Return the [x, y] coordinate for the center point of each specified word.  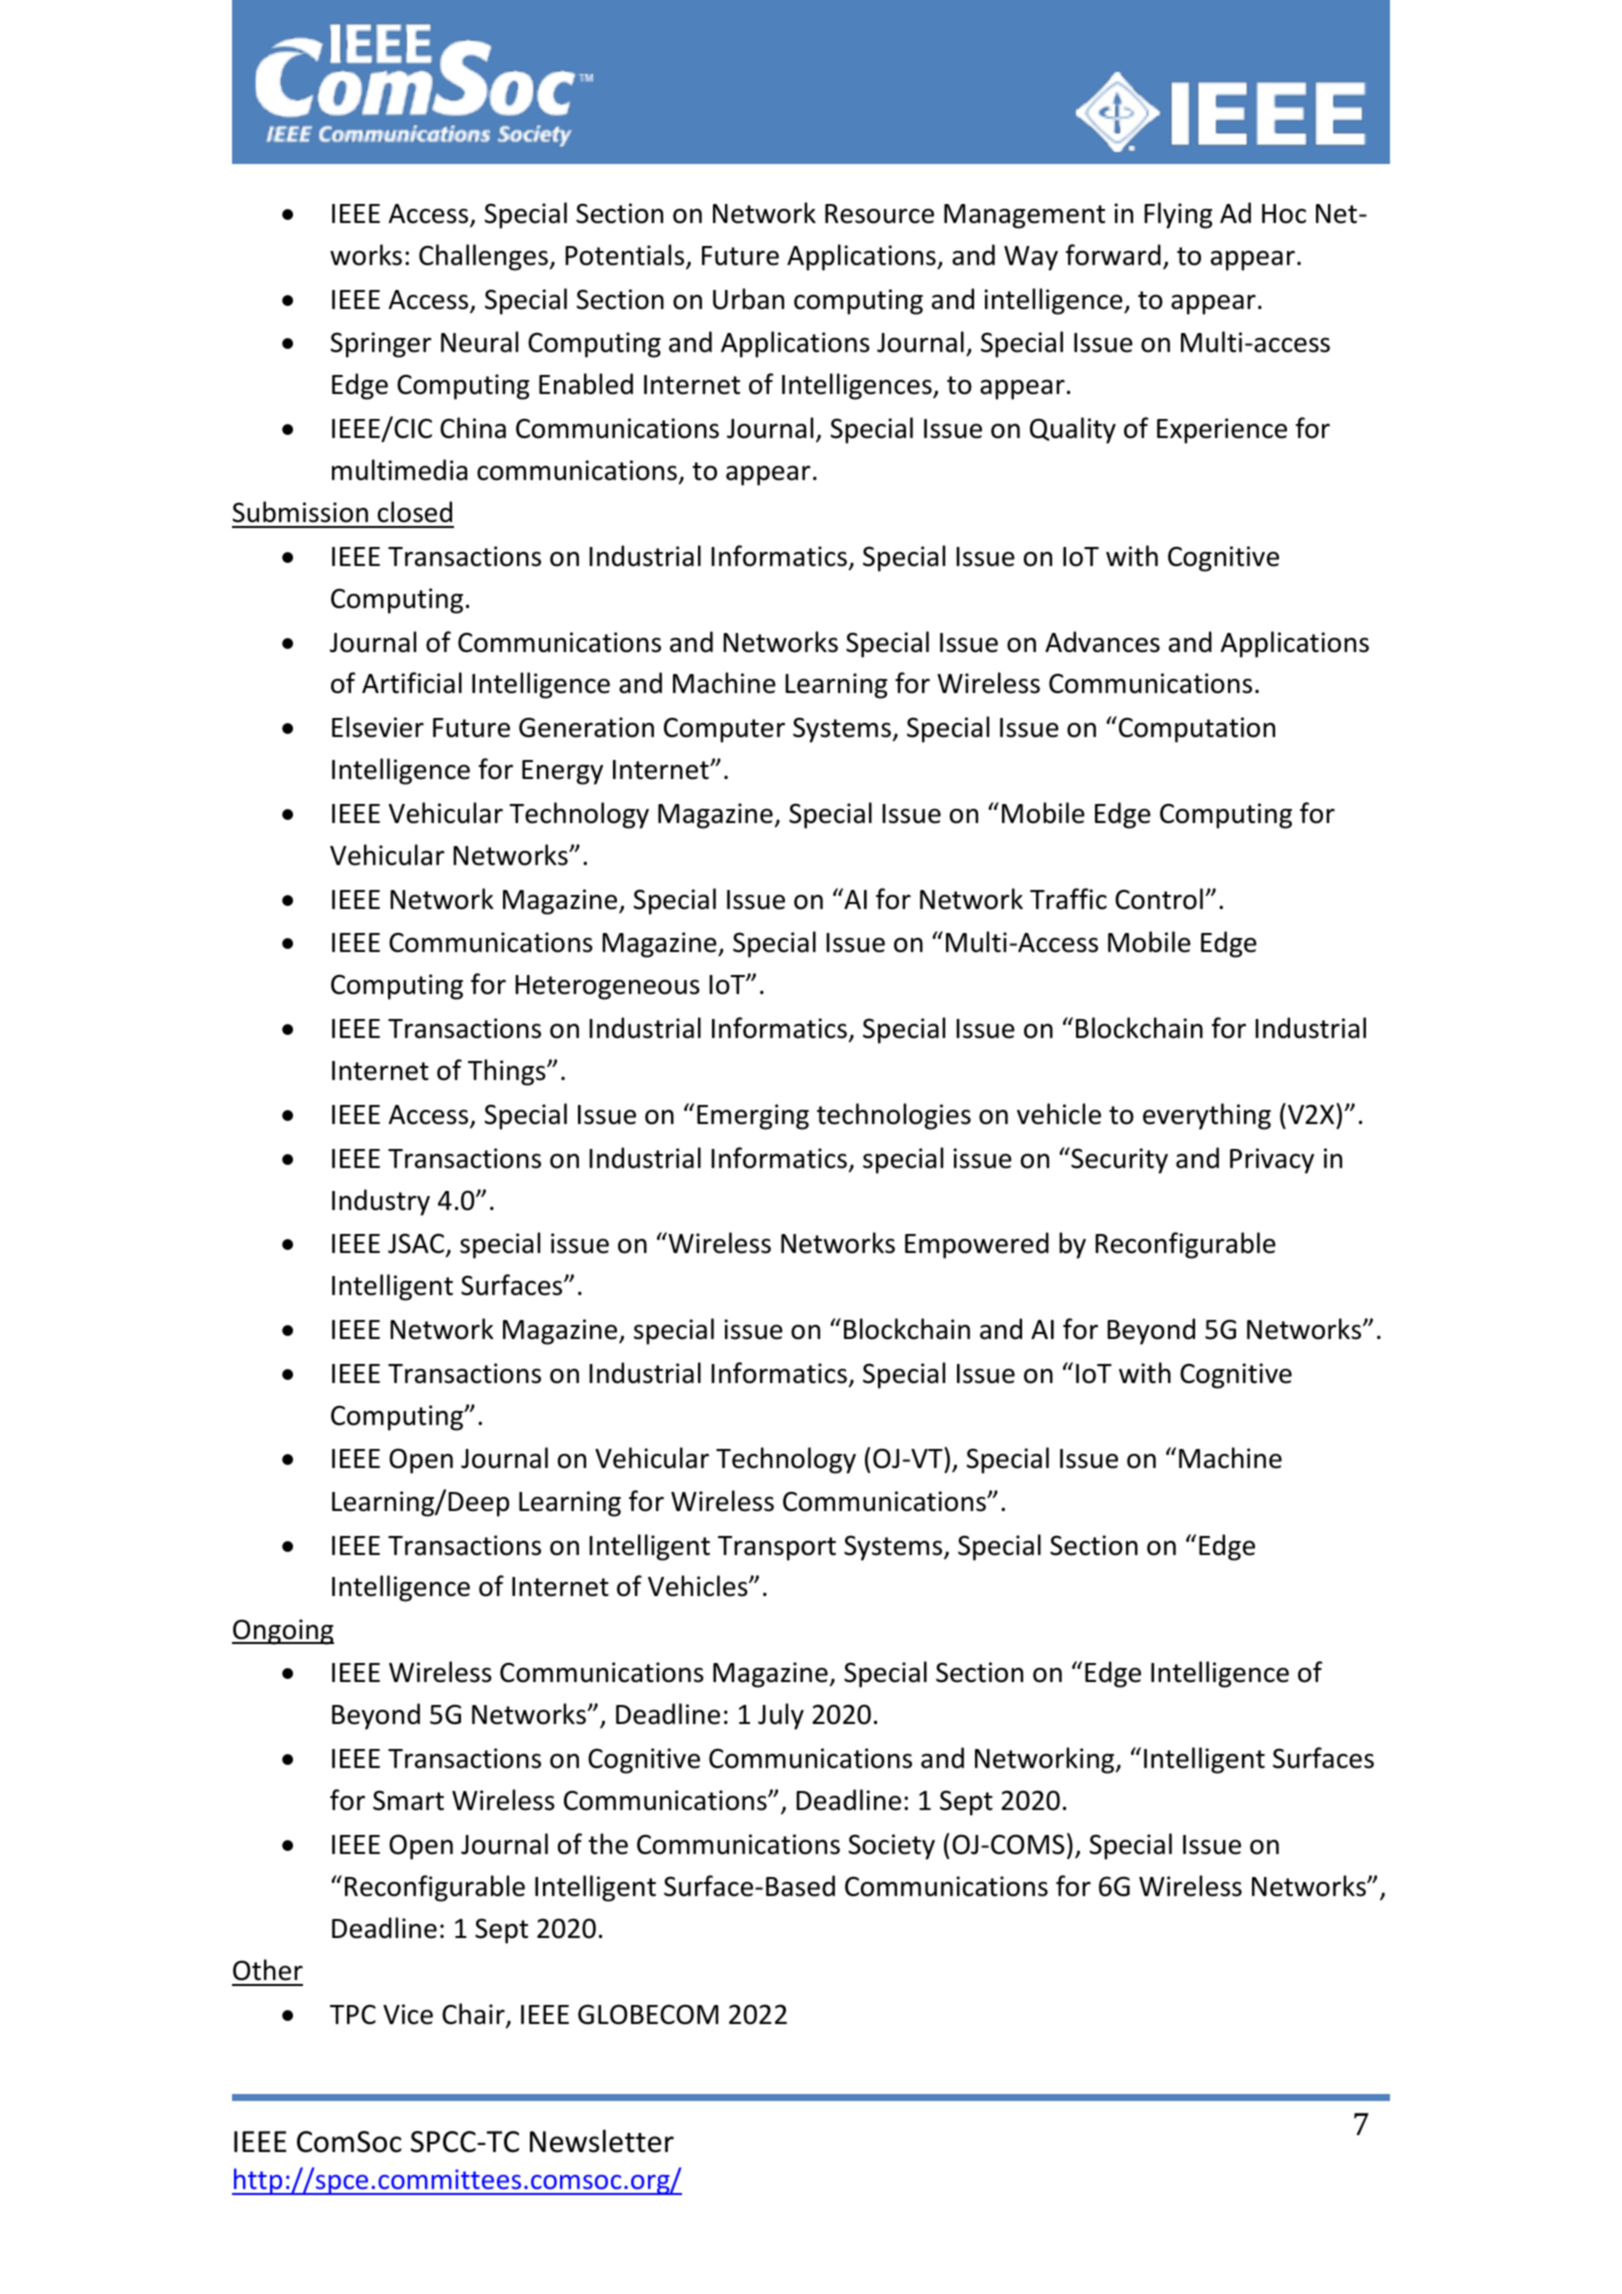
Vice [408, 2014]
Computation [1197, 730]
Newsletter [602, 2141]
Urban [748, 299]
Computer [724, 730]
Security [1118, 1160]
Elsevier [378, 727]
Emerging [753, 1117]
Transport [777, 1548]
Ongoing [283, 1632]
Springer [381, 345]
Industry [381, 1202]
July [781, 1716]
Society [892, 1847]
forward [1113, 255]
